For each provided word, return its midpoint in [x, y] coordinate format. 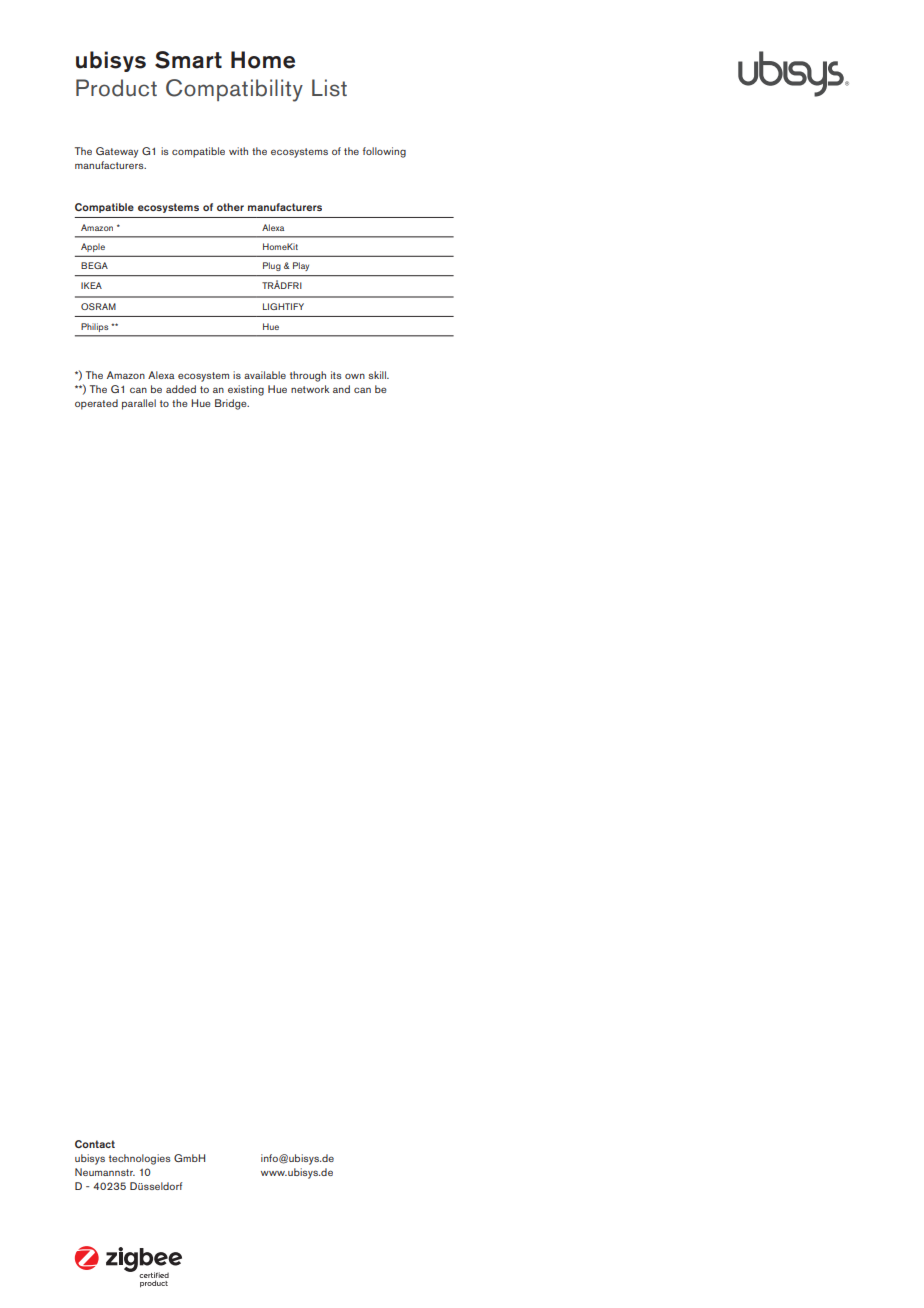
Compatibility [234, 90]
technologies [140, 1159]
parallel [139, 404]
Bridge [232, 404]
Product [116, 88]
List [329, 88]
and [341, 389]
